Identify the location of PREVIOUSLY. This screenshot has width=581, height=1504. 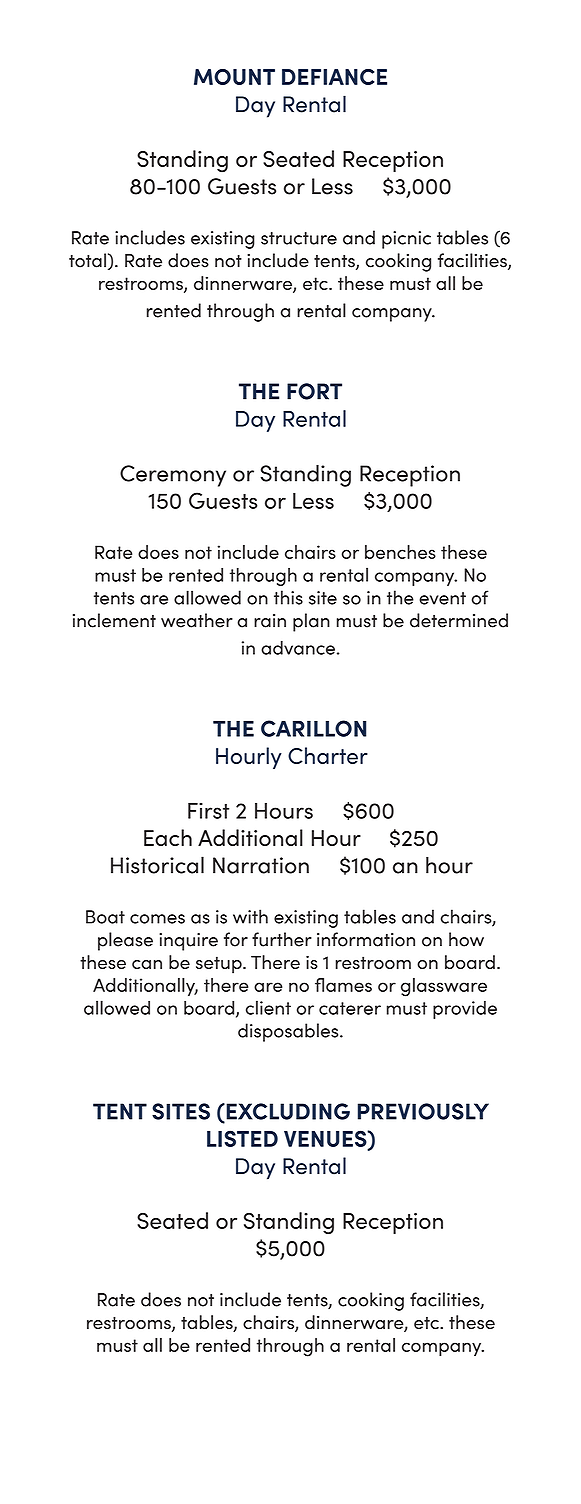
(423, 1111).
